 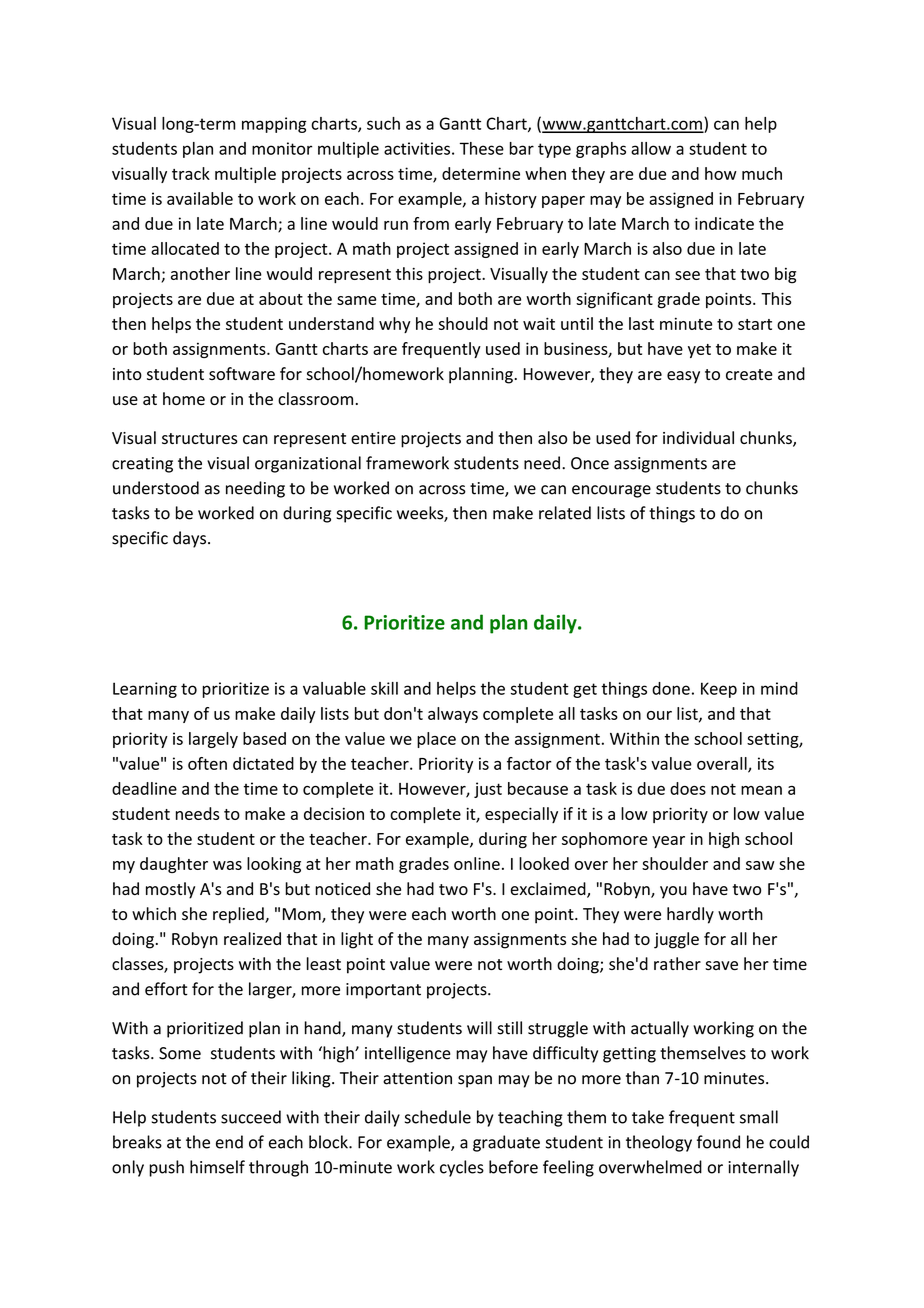 What do you see at coordinates (762, 173) in the document?
I see `much` at bounding box center [762, 173].
